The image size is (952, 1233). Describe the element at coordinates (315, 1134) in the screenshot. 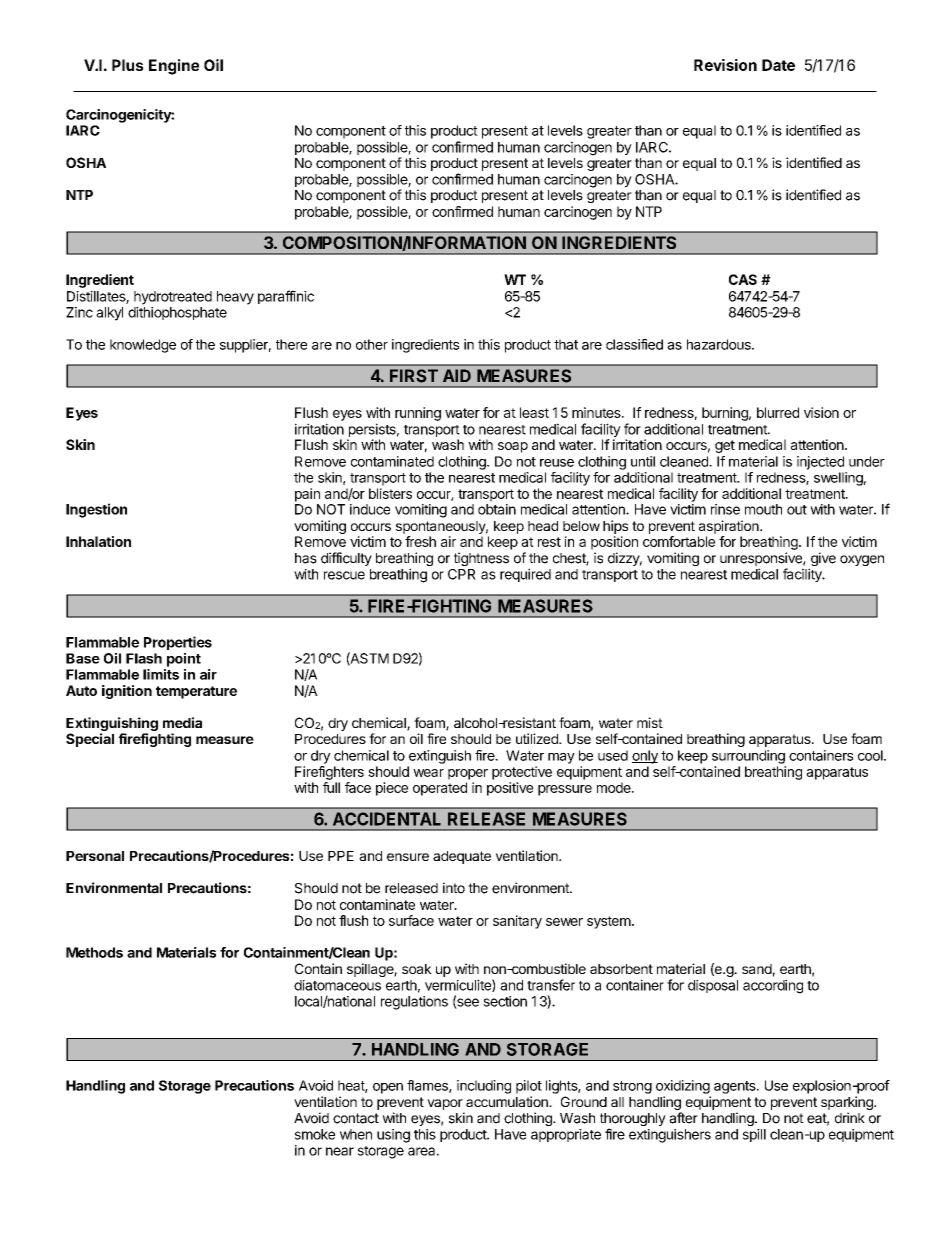

I see `smoke` at that location.
